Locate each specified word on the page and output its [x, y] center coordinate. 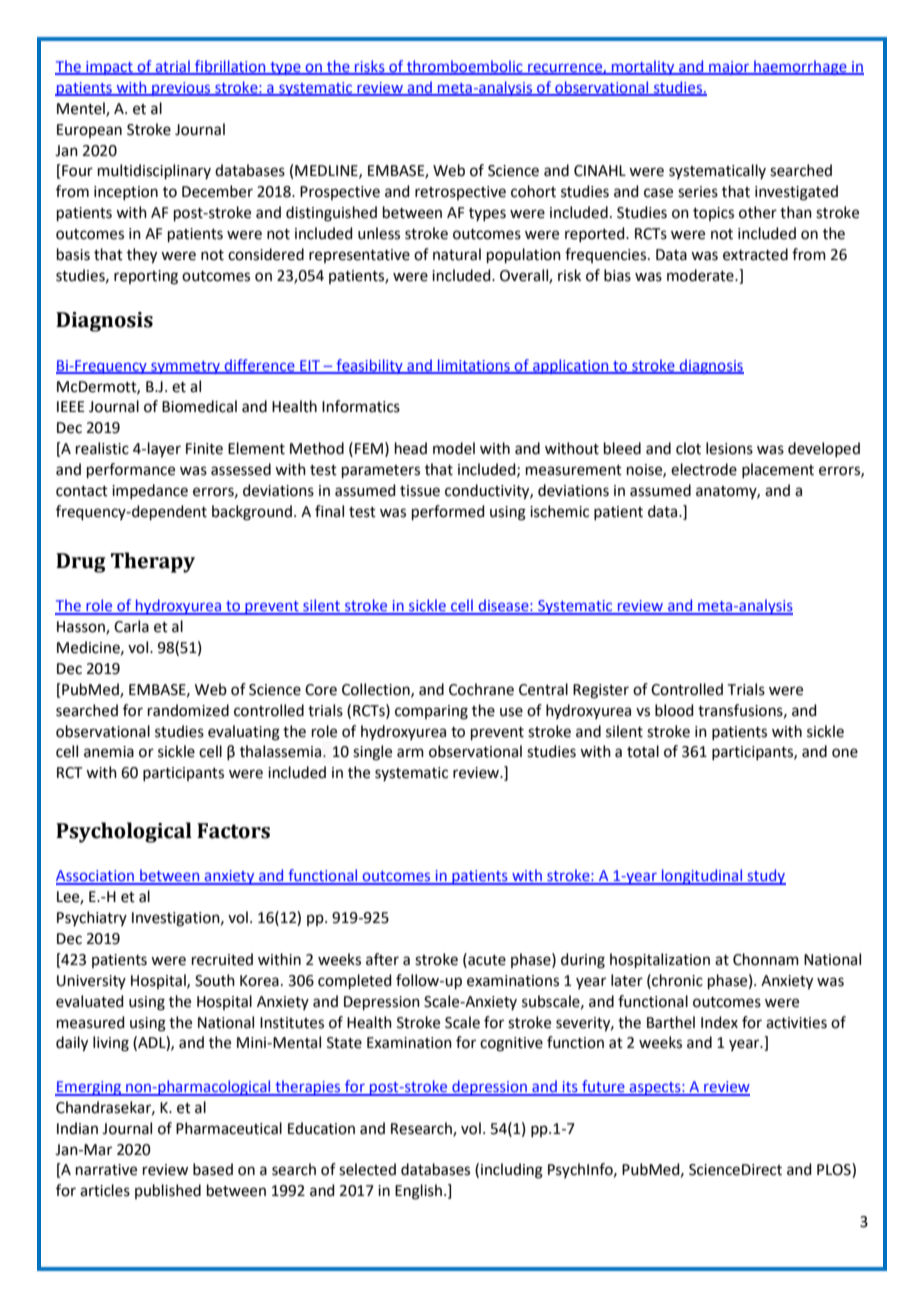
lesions [729, 448]
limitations [474, 366]
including [512, 1171]
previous [181, 89]
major [729, 68]
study [765, 877]
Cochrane [481, 689]
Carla [131, 626]
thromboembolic [465, 67]
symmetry [186, 367]
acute [486, 959]
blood [674, 710]
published [168, 1191]
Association [96, 877]
